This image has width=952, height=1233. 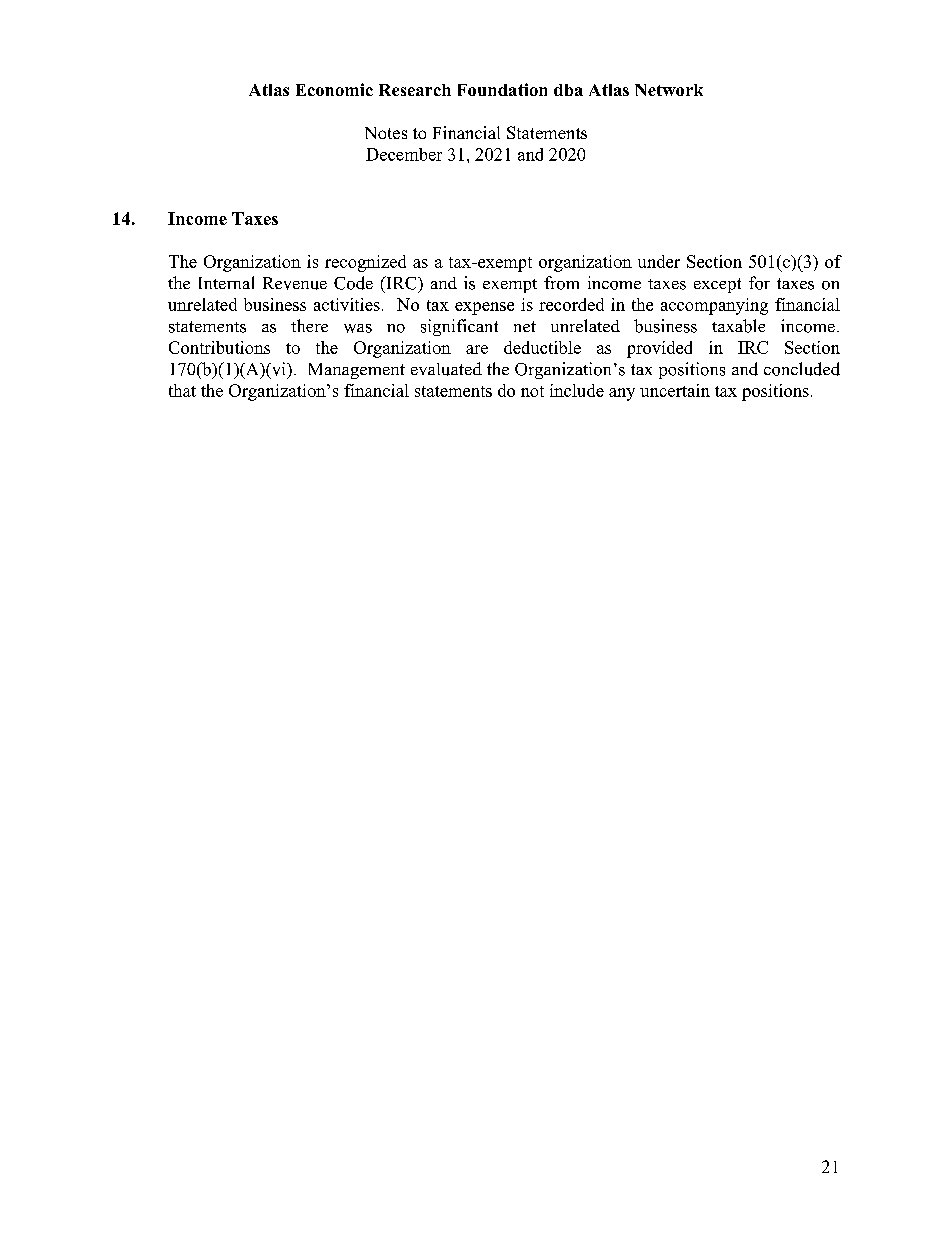 What do you see at coordinates (759, 283) in the image?
I see `for` at bounding box center [759, 283].
